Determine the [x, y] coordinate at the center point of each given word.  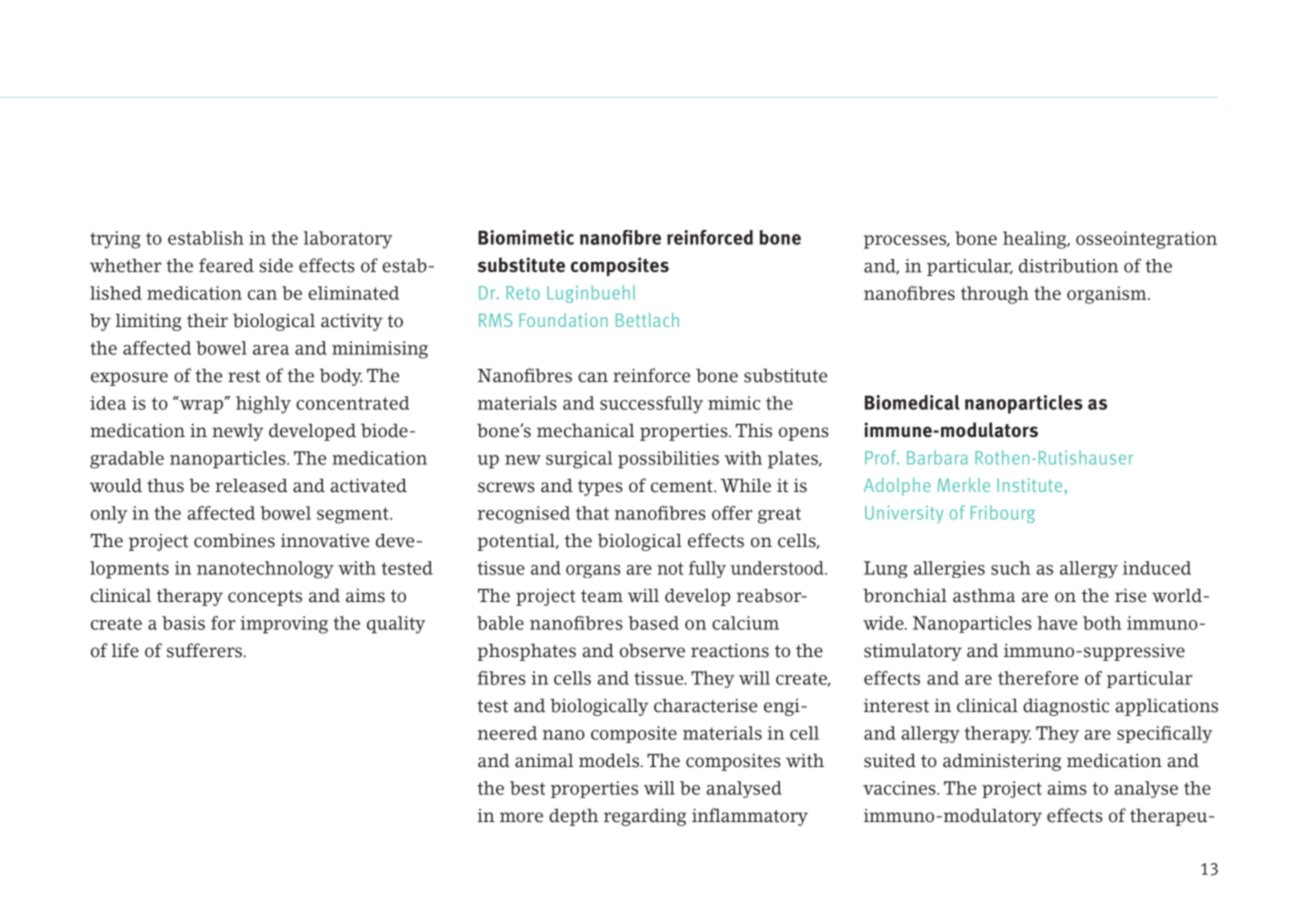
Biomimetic [526, 237]
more [521, 817]
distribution [1068, 266]
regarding [645, 817]
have [1057, 623]
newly [237, 432]
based [653, 623]
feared [226, 265]
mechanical [585, 430]
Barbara [937, 457]
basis [183, 623]
